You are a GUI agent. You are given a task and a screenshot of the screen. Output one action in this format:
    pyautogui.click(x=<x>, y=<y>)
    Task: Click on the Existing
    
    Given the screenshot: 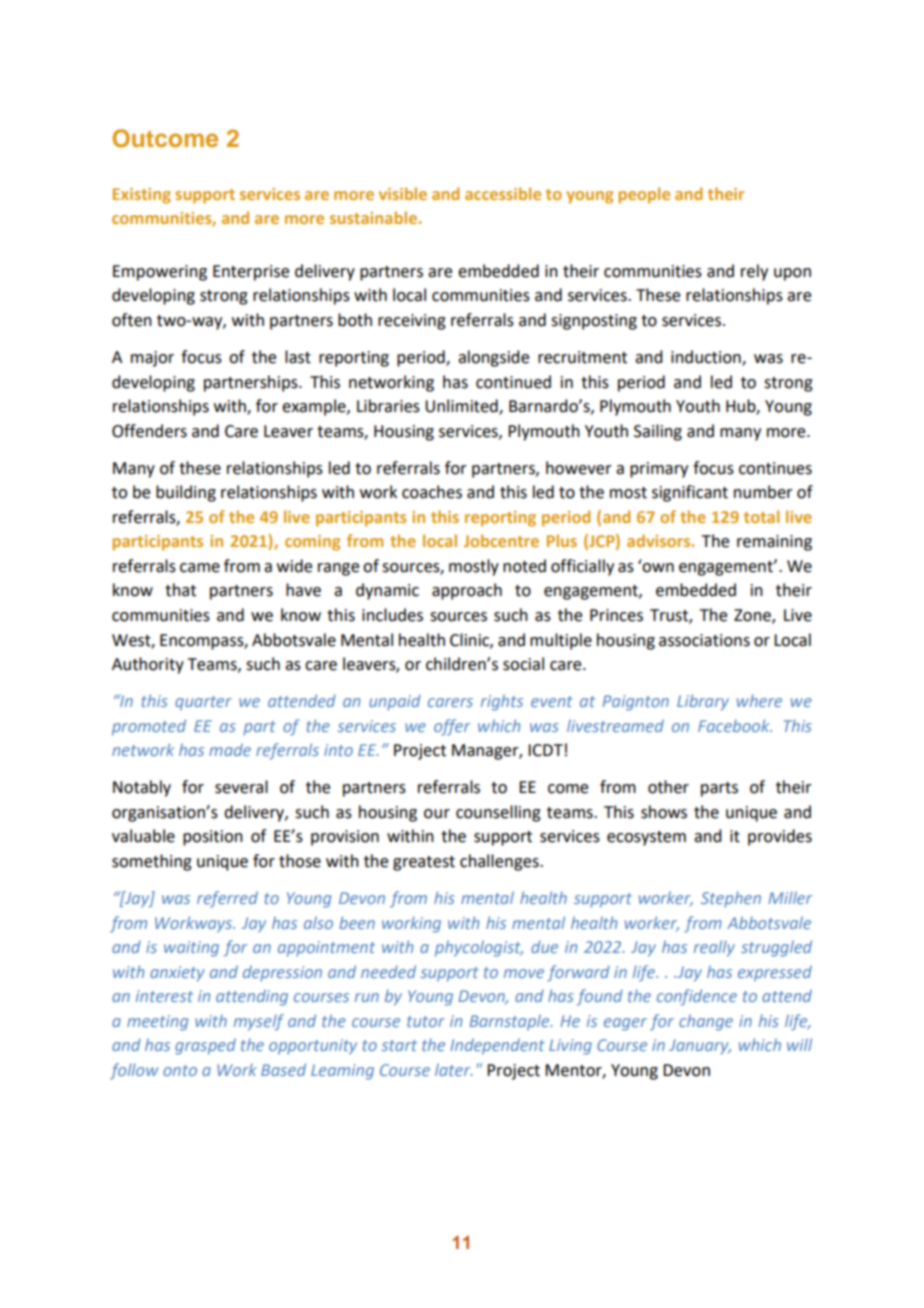 What is the action you would take?
    pyautogui.click(x=142, y=196)
